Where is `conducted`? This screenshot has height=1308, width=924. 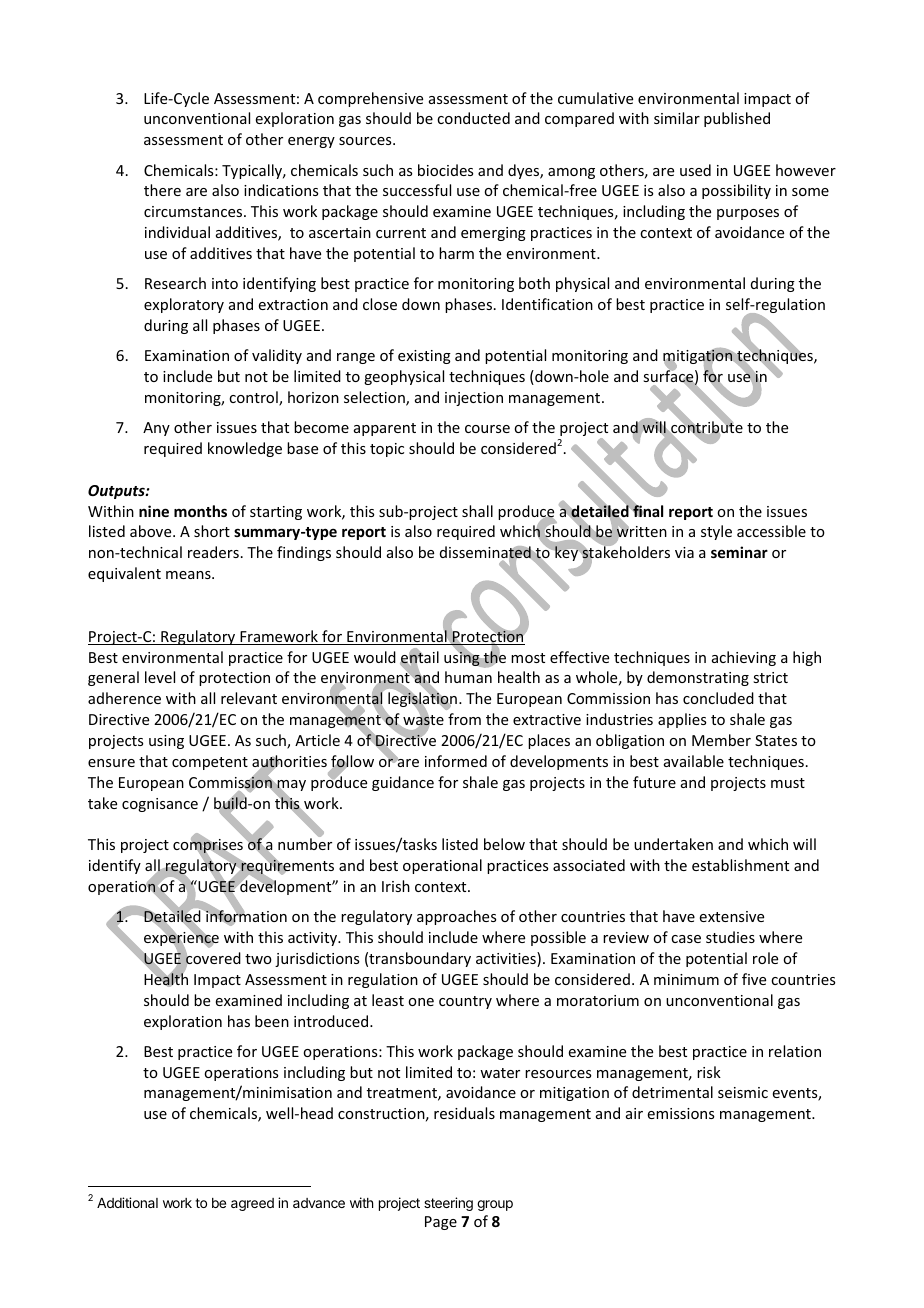
conducted is located at coordinates (473, 118).
